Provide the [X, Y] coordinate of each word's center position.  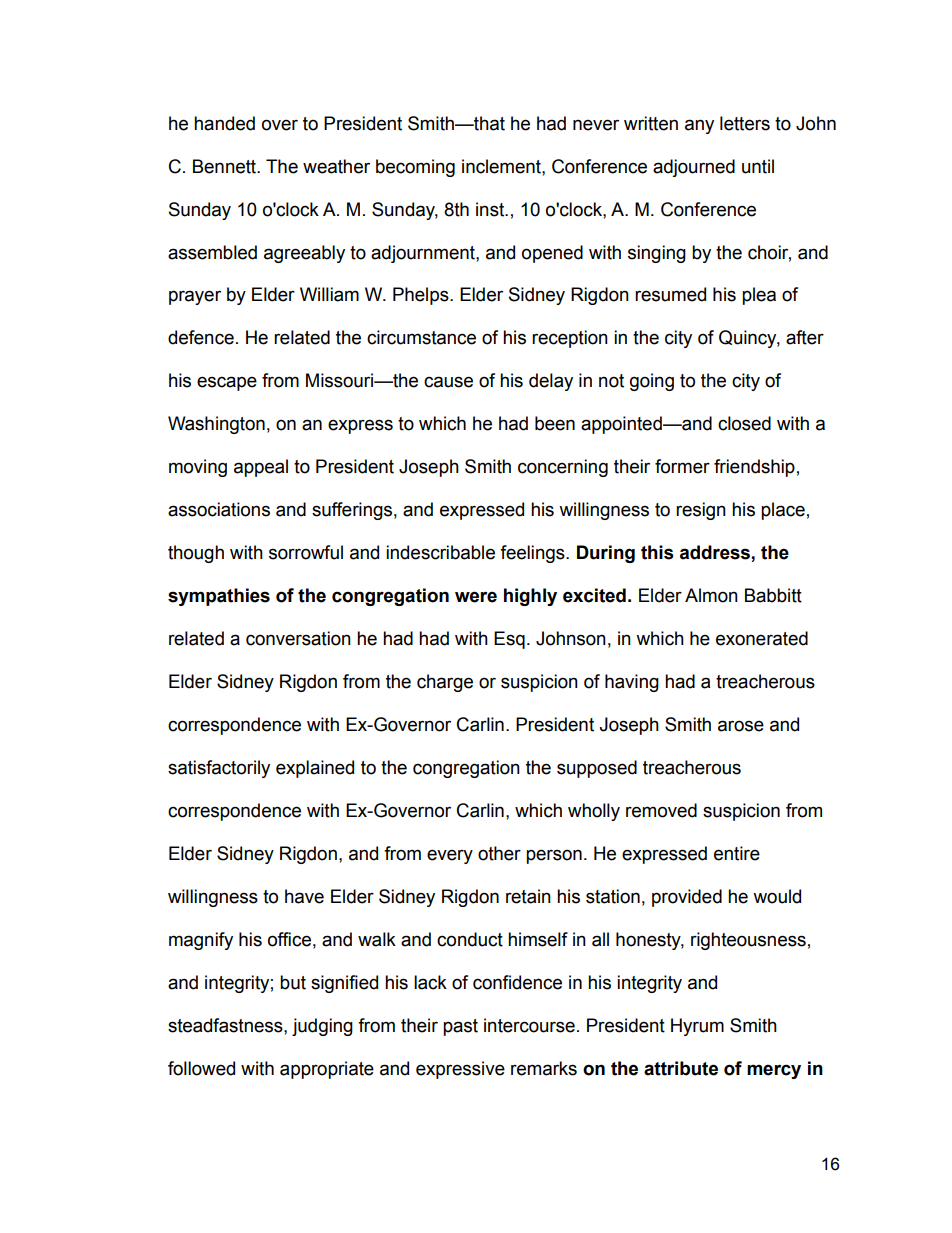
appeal [261, 468]
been [555, 423]
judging [322, 1027]
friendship [754, 468]
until [758, 166]
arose [741, 726]
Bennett [225, 166]
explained [315, 769]
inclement [502, 166]
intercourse [529, 1025]
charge [445, 683]
